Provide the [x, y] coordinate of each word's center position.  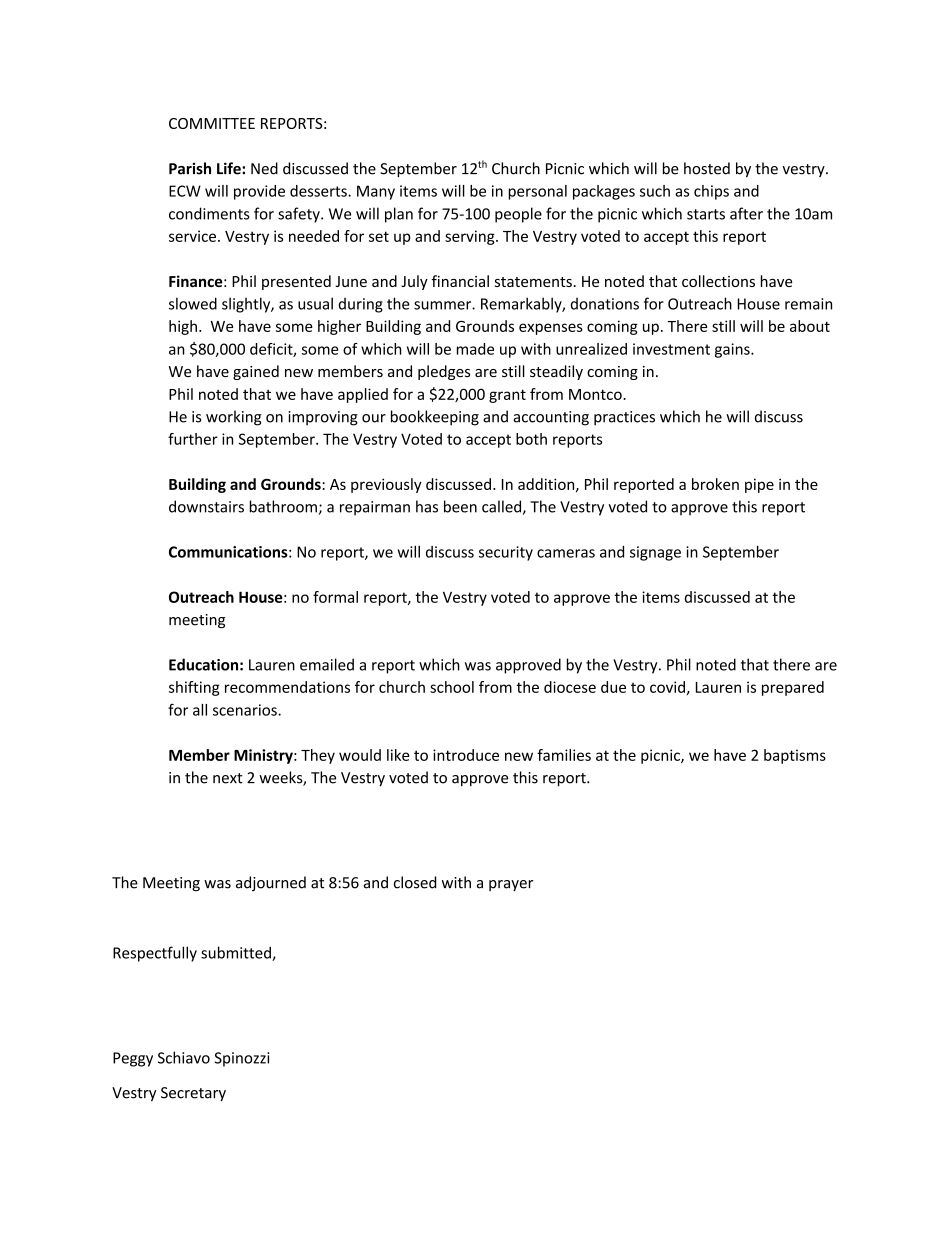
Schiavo [184, 1057]
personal [537, 192]
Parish [190, 168]
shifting [194, 688]
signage [655, 553]
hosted [707, 168]
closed [415, 882]
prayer [511, 885]
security [506, 553]
